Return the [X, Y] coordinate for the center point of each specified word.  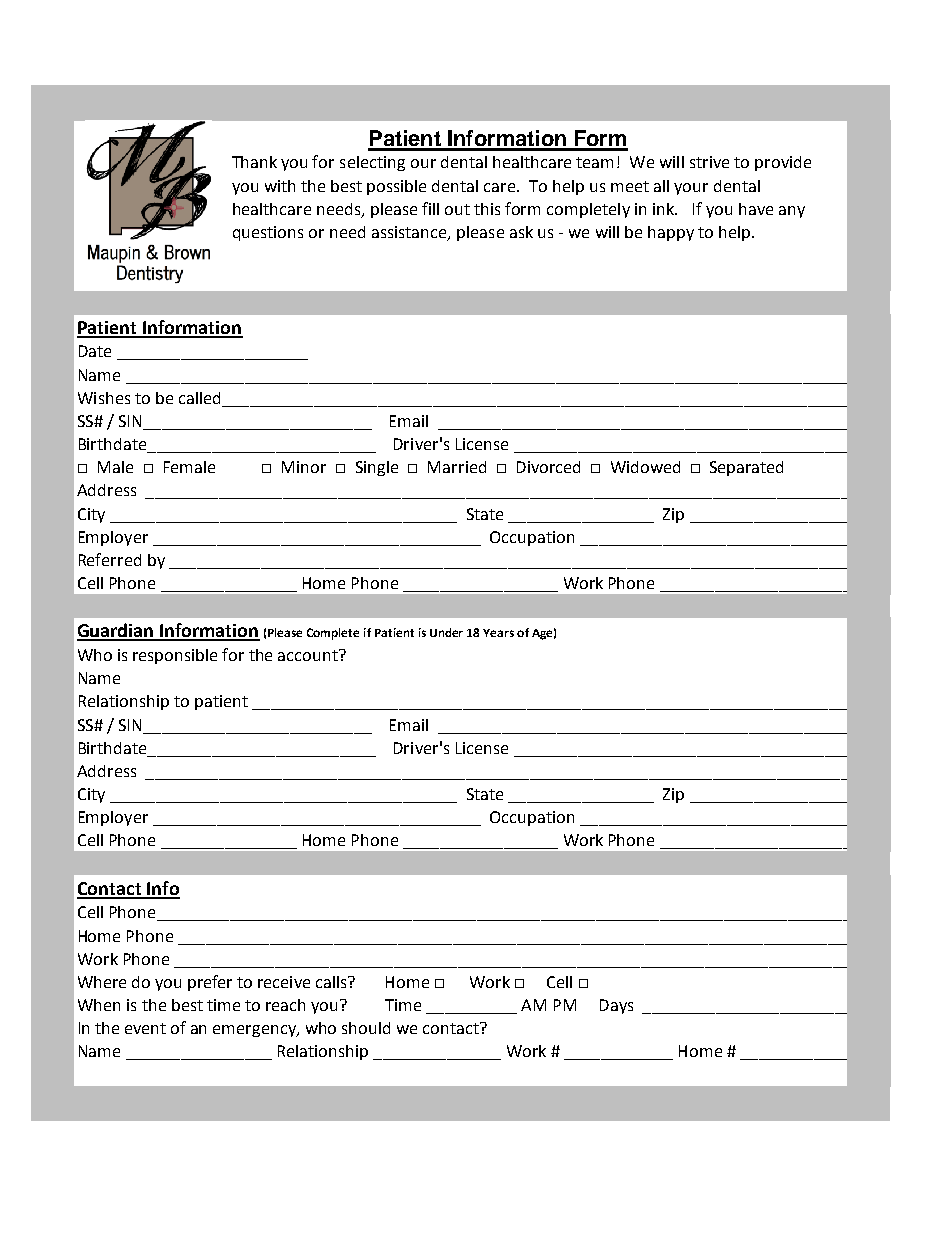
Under [446, 632]
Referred [110, 559]
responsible [175, 656]
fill [430, 208]
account [309, 655]
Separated [746, 468]
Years [498, 633]
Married [457, 467]
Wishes [104, 398]
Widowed [645, 467]
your [691, 189]
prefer [210, 983]
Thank [254, 162]
